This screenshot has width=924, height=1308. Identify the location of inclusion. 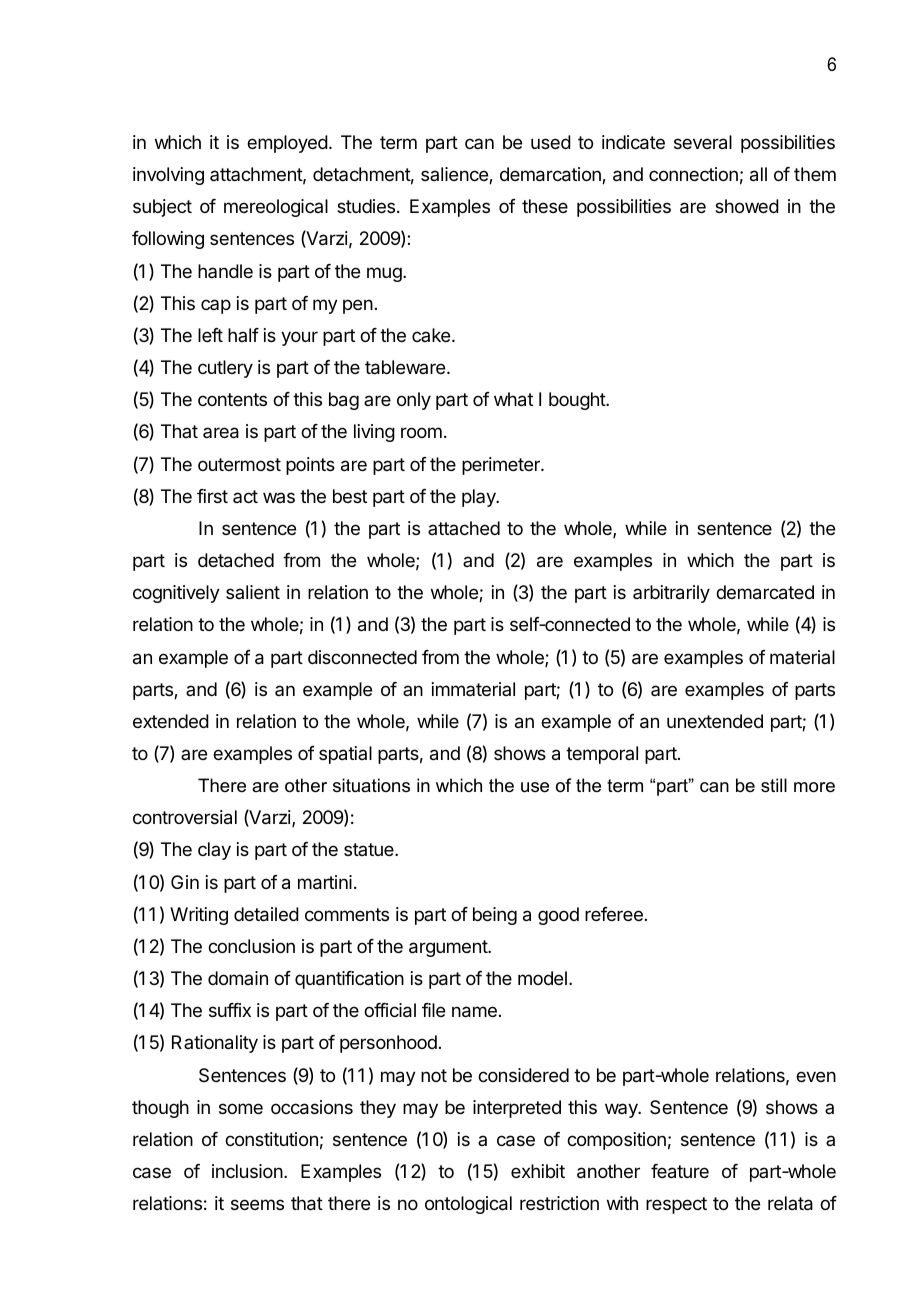
(247, 1171).
